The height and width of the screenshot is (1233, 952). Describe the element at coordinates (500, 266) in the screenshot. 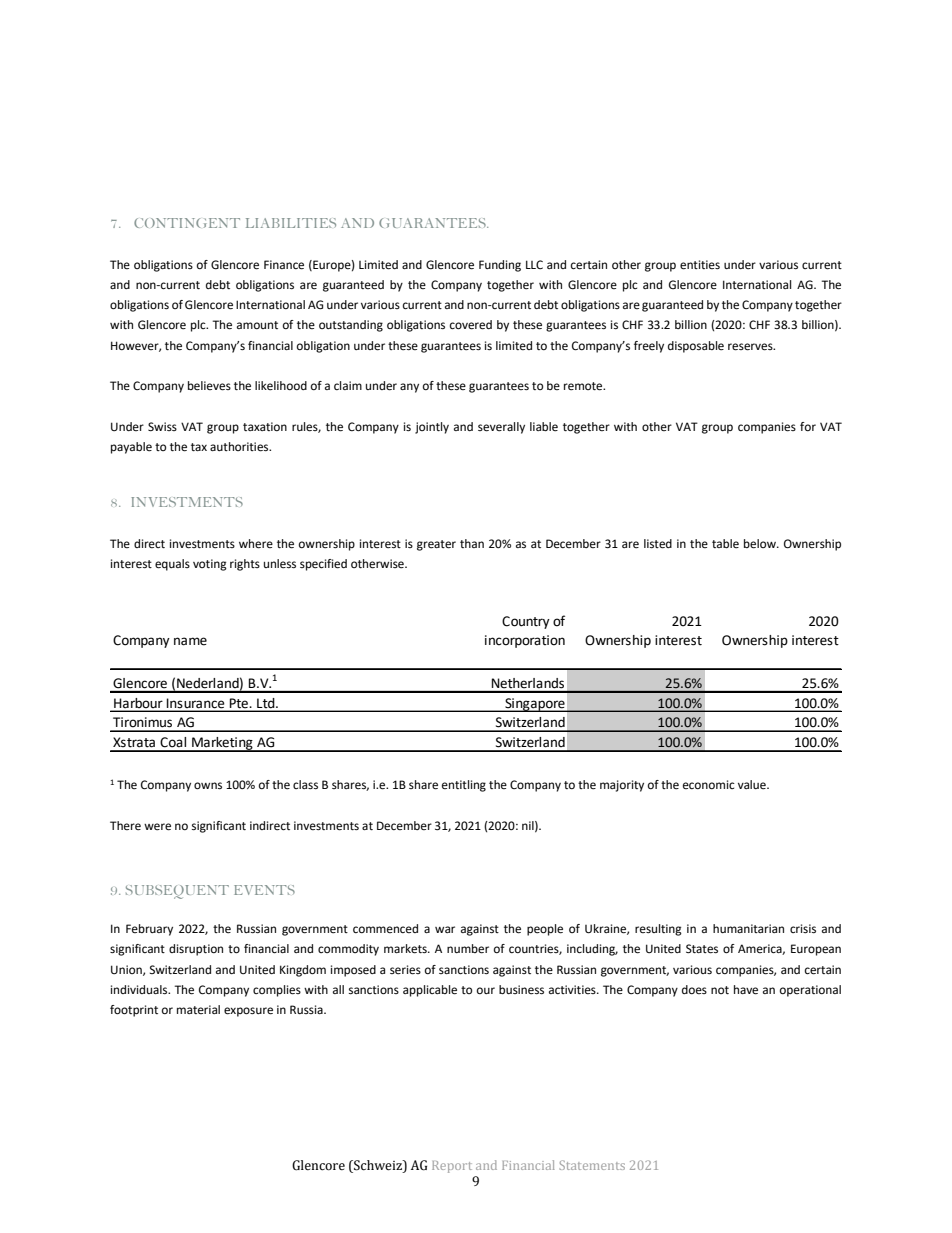

I see `Funding` at that location.
